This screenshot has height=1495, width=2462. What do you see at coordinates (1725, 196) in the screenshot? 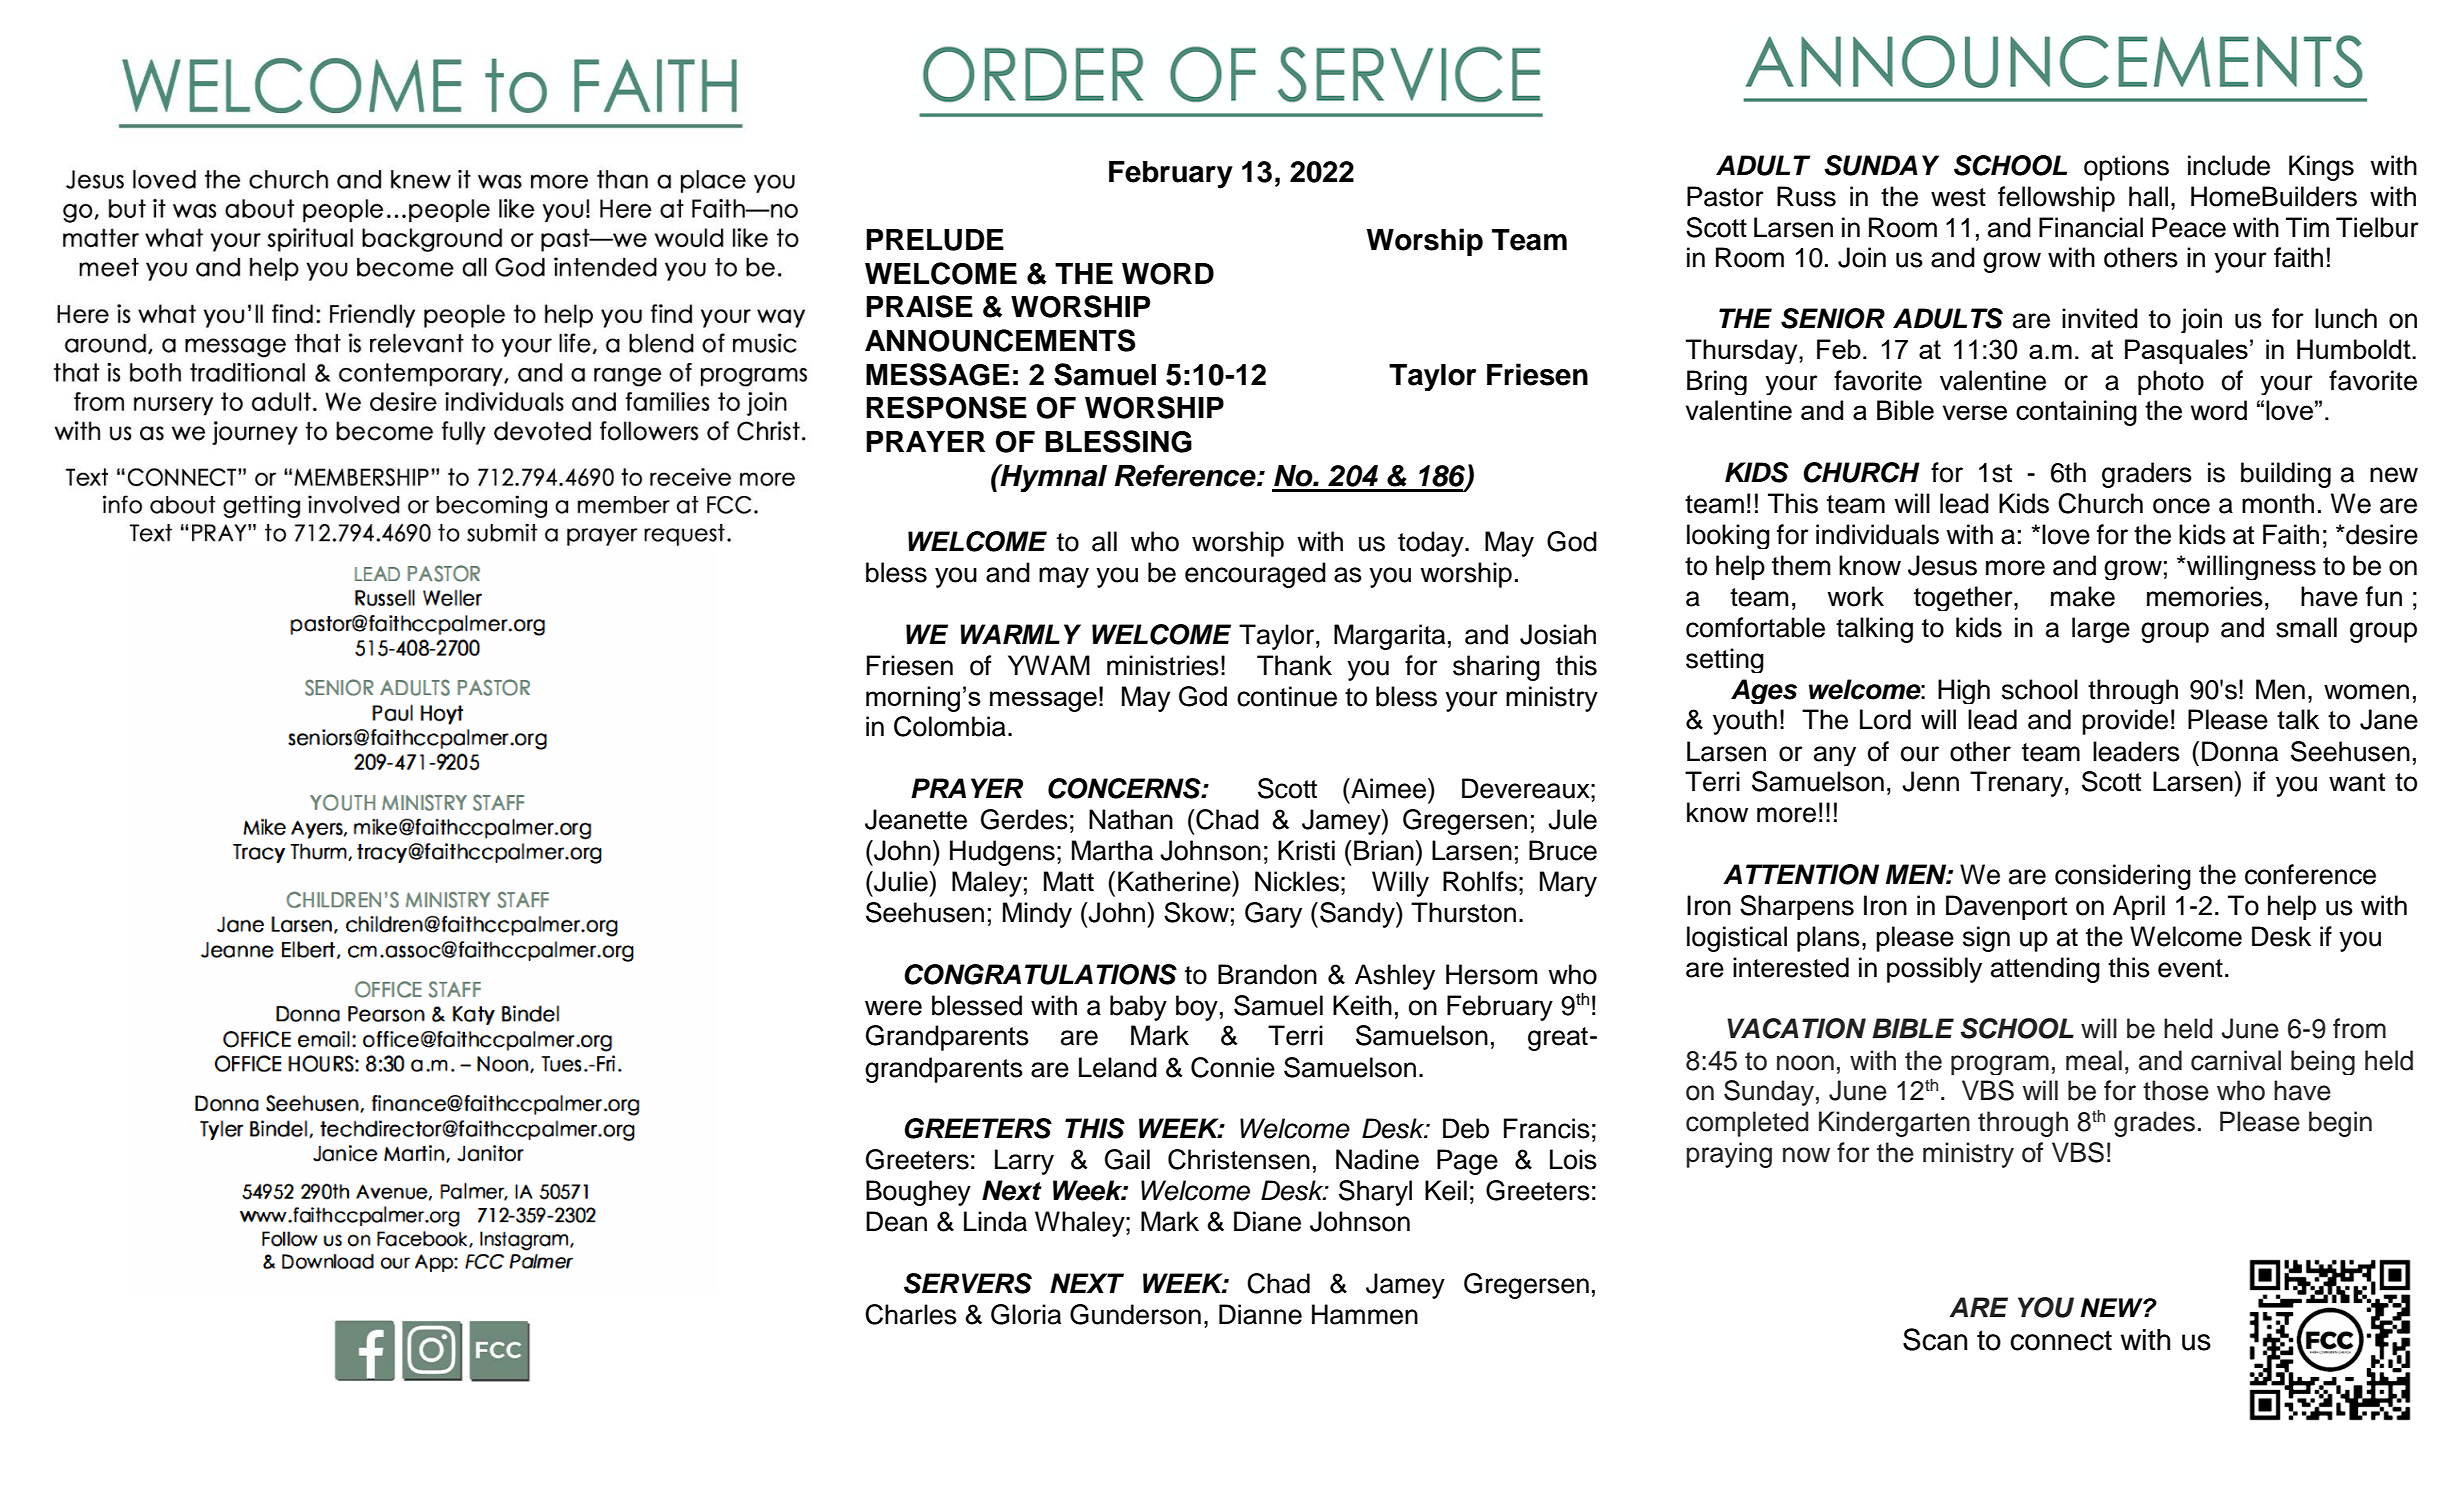
I see `Pastor` at bounding box center [1725, 196].
